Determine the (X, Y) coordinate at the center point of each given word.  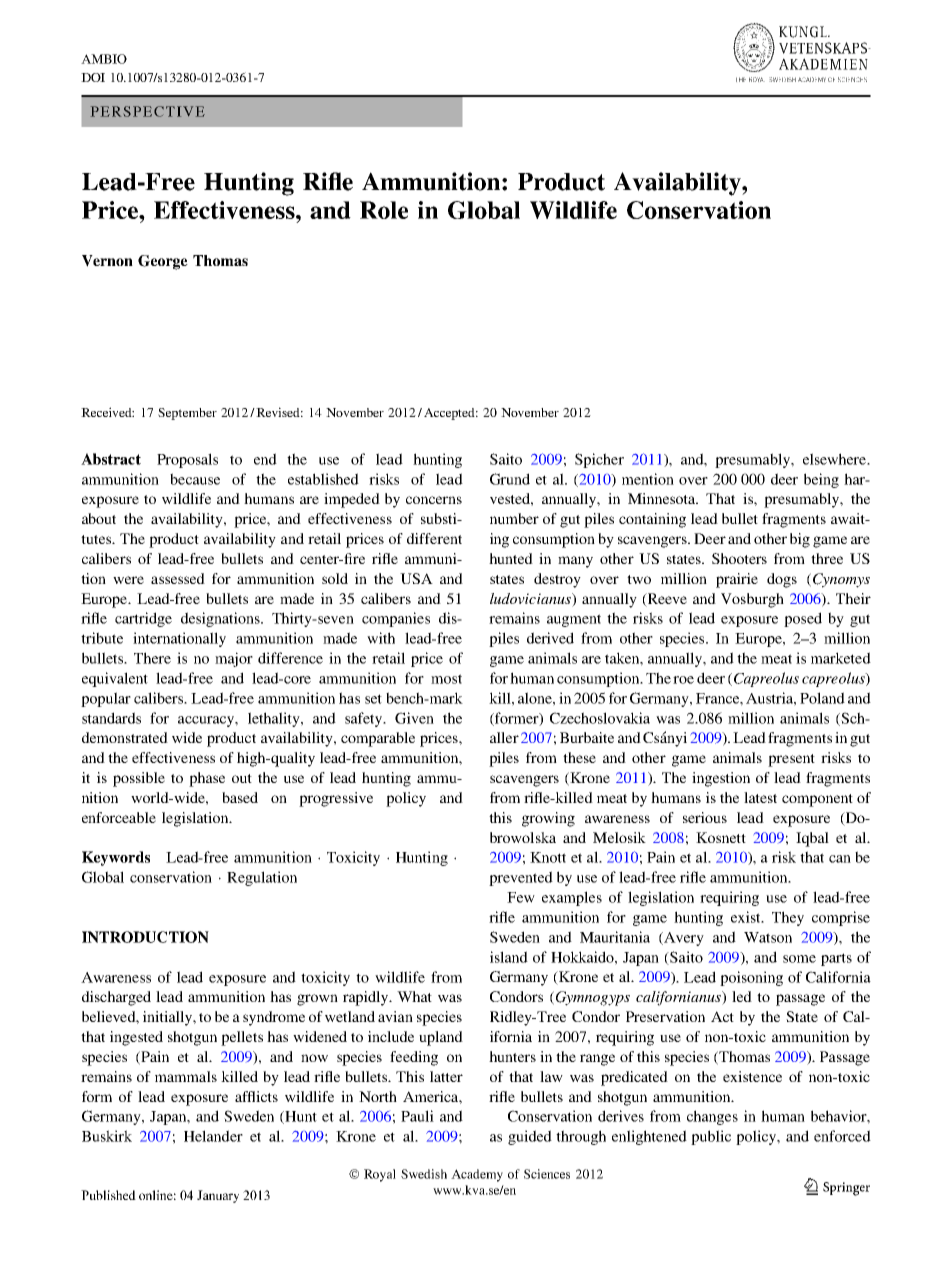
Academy (477, 1175)
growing (548, 819)
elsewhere (835, 459)
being (821, 480)
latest (760, 797)
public (711, 1137)
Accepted (451, 414)
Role (384, 210)
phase (207, 779)
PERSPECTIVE (148, 111)
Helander (213, 1136)
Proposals (187, 460)
